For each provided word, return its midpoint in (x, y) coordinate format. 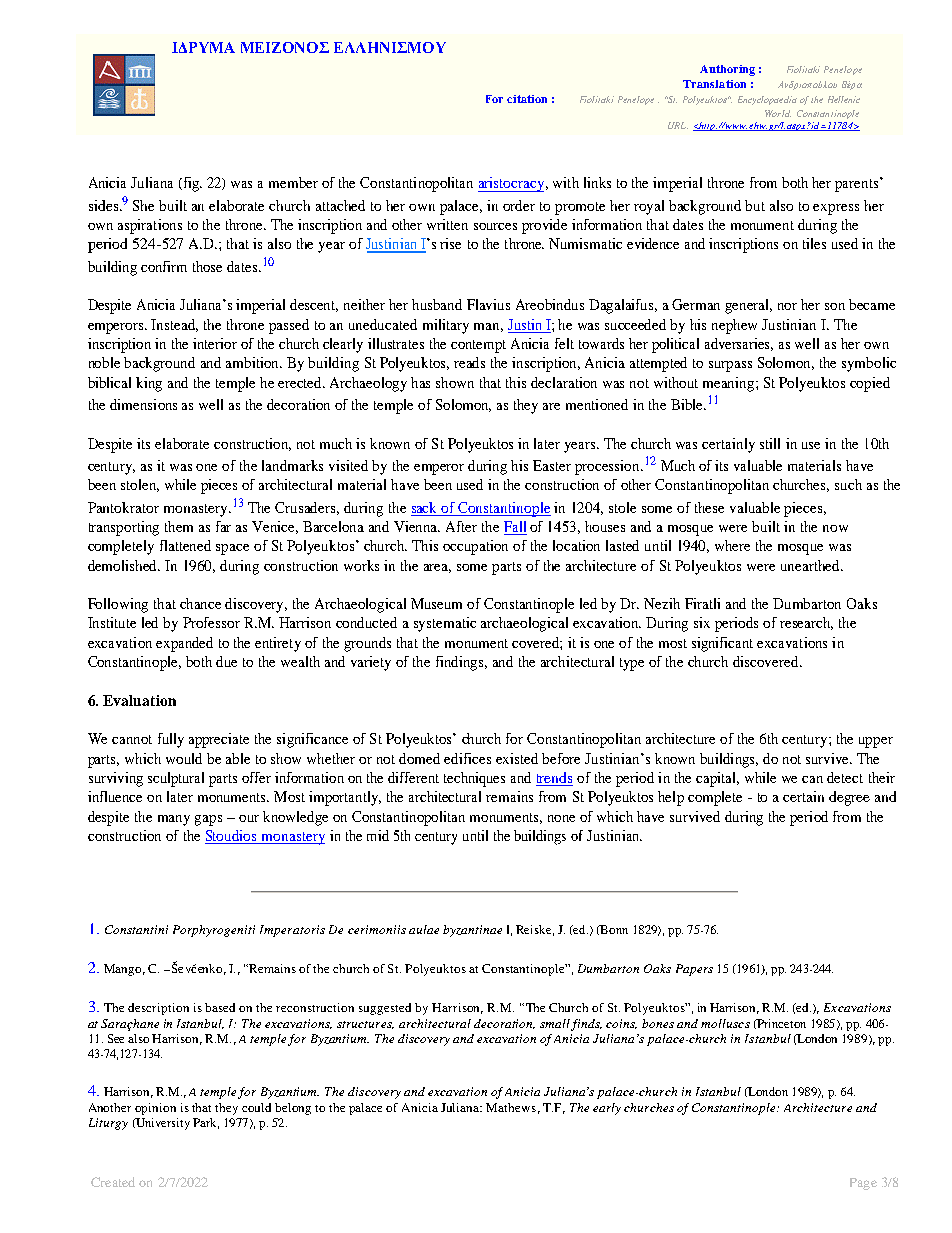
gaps (208, 820)
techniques (474, 779)
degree (849, 798)
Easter (552, 465)
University (162, 1124)
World (778, 113)
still (770, 443)
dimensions (143, 404)
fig (191, 184)
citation (527, 99)
